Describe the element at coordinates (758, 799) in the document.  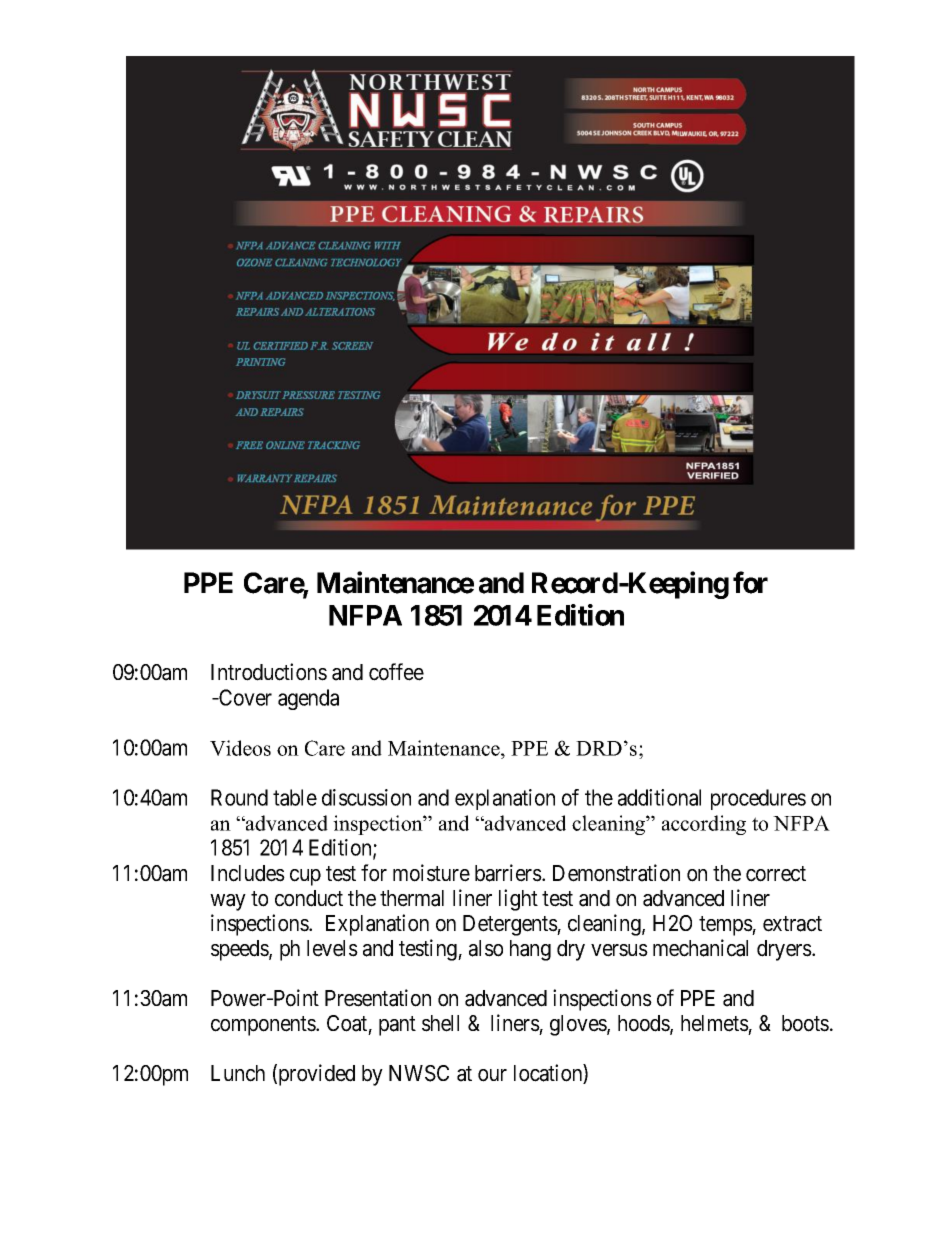
I see `procedures` at that location.
